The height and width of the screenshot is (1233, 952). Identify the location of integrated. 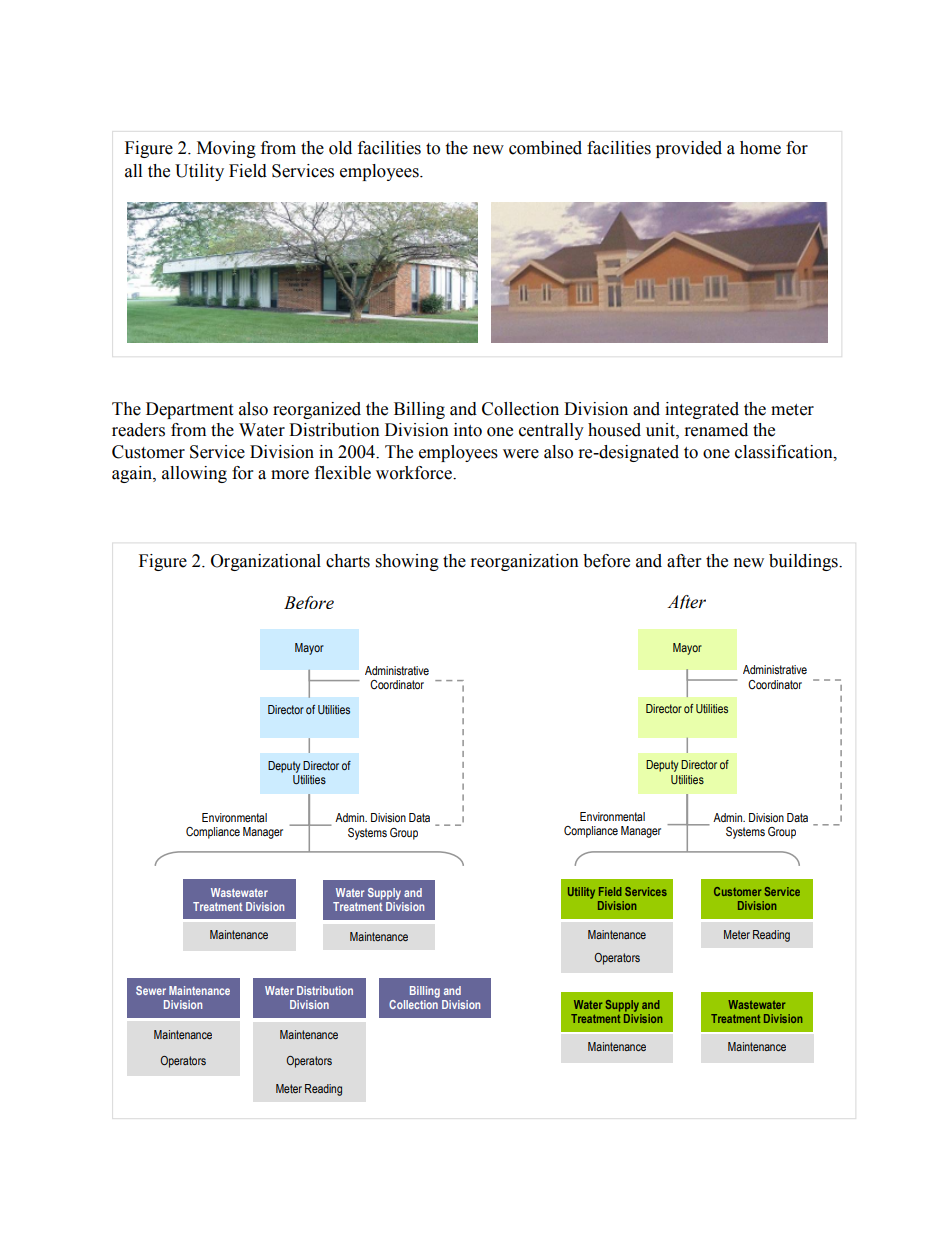
(702, 410).
